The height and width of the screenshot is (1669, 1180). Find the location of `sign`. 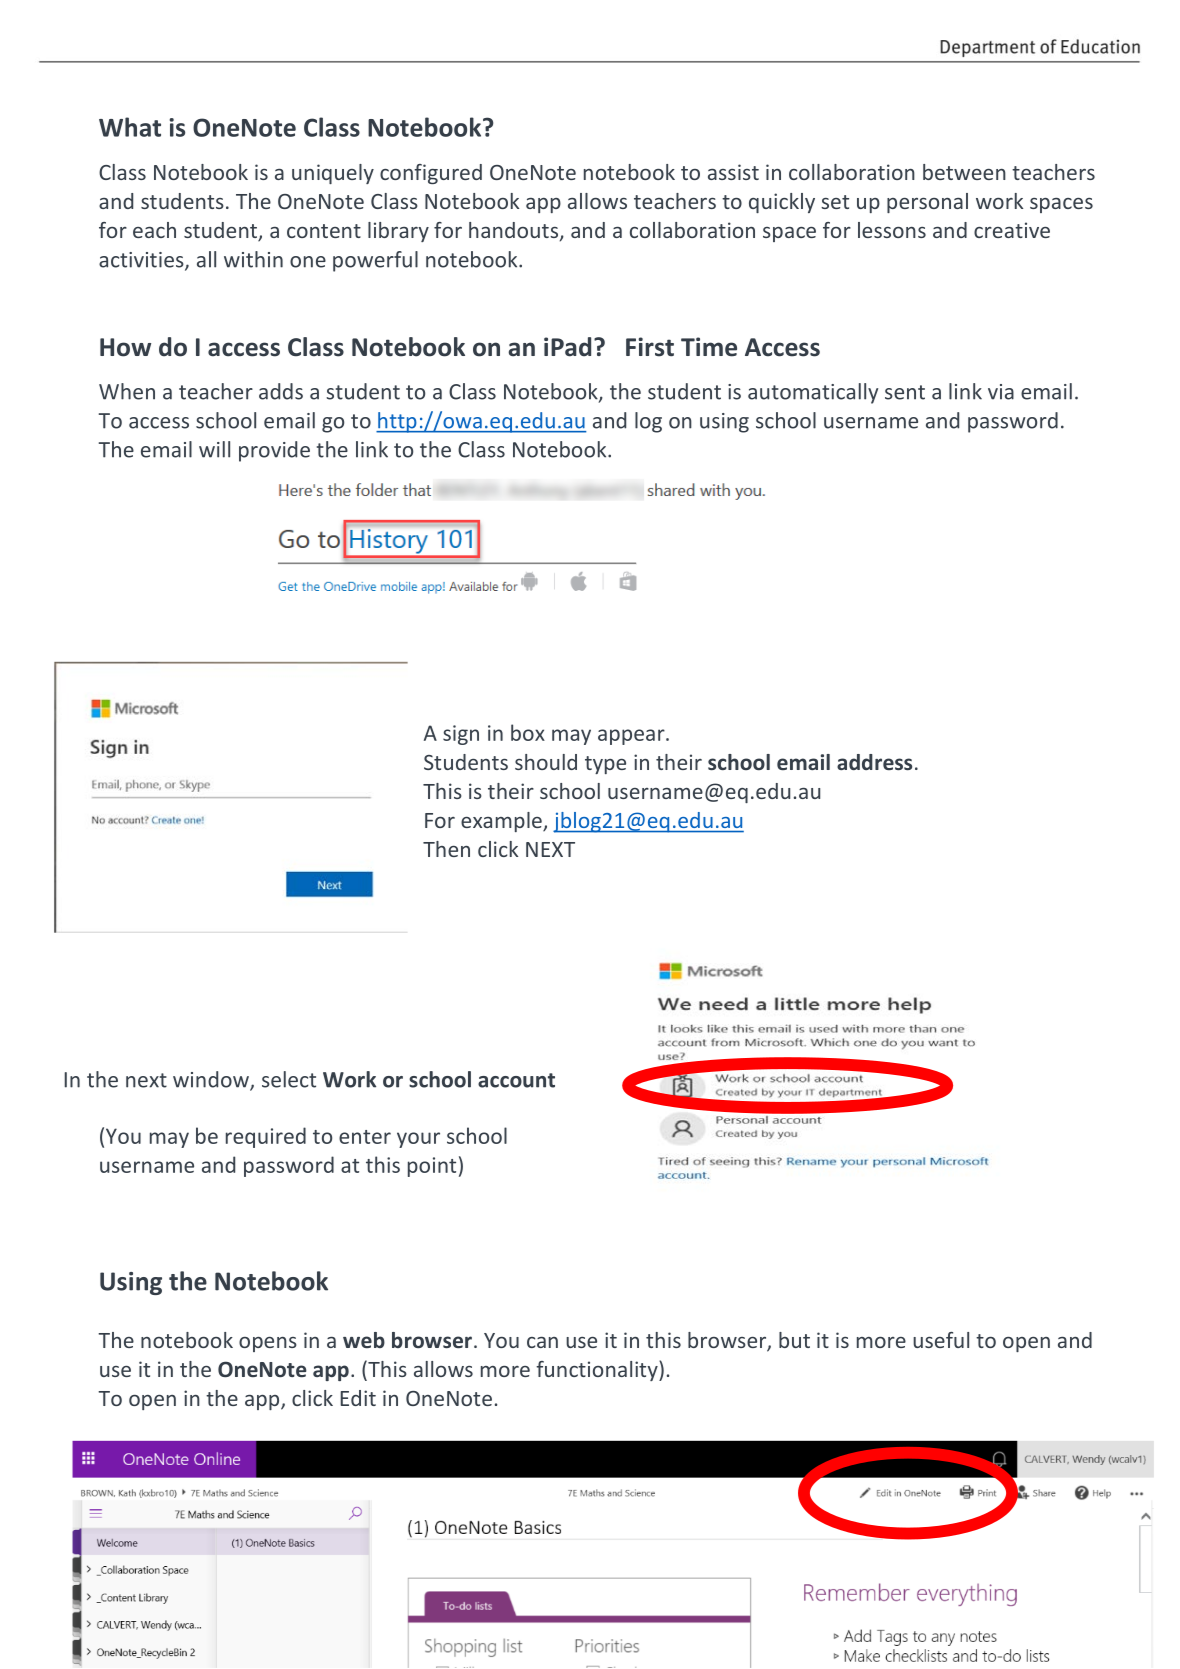

sign is located at coordinates (461, 735).
